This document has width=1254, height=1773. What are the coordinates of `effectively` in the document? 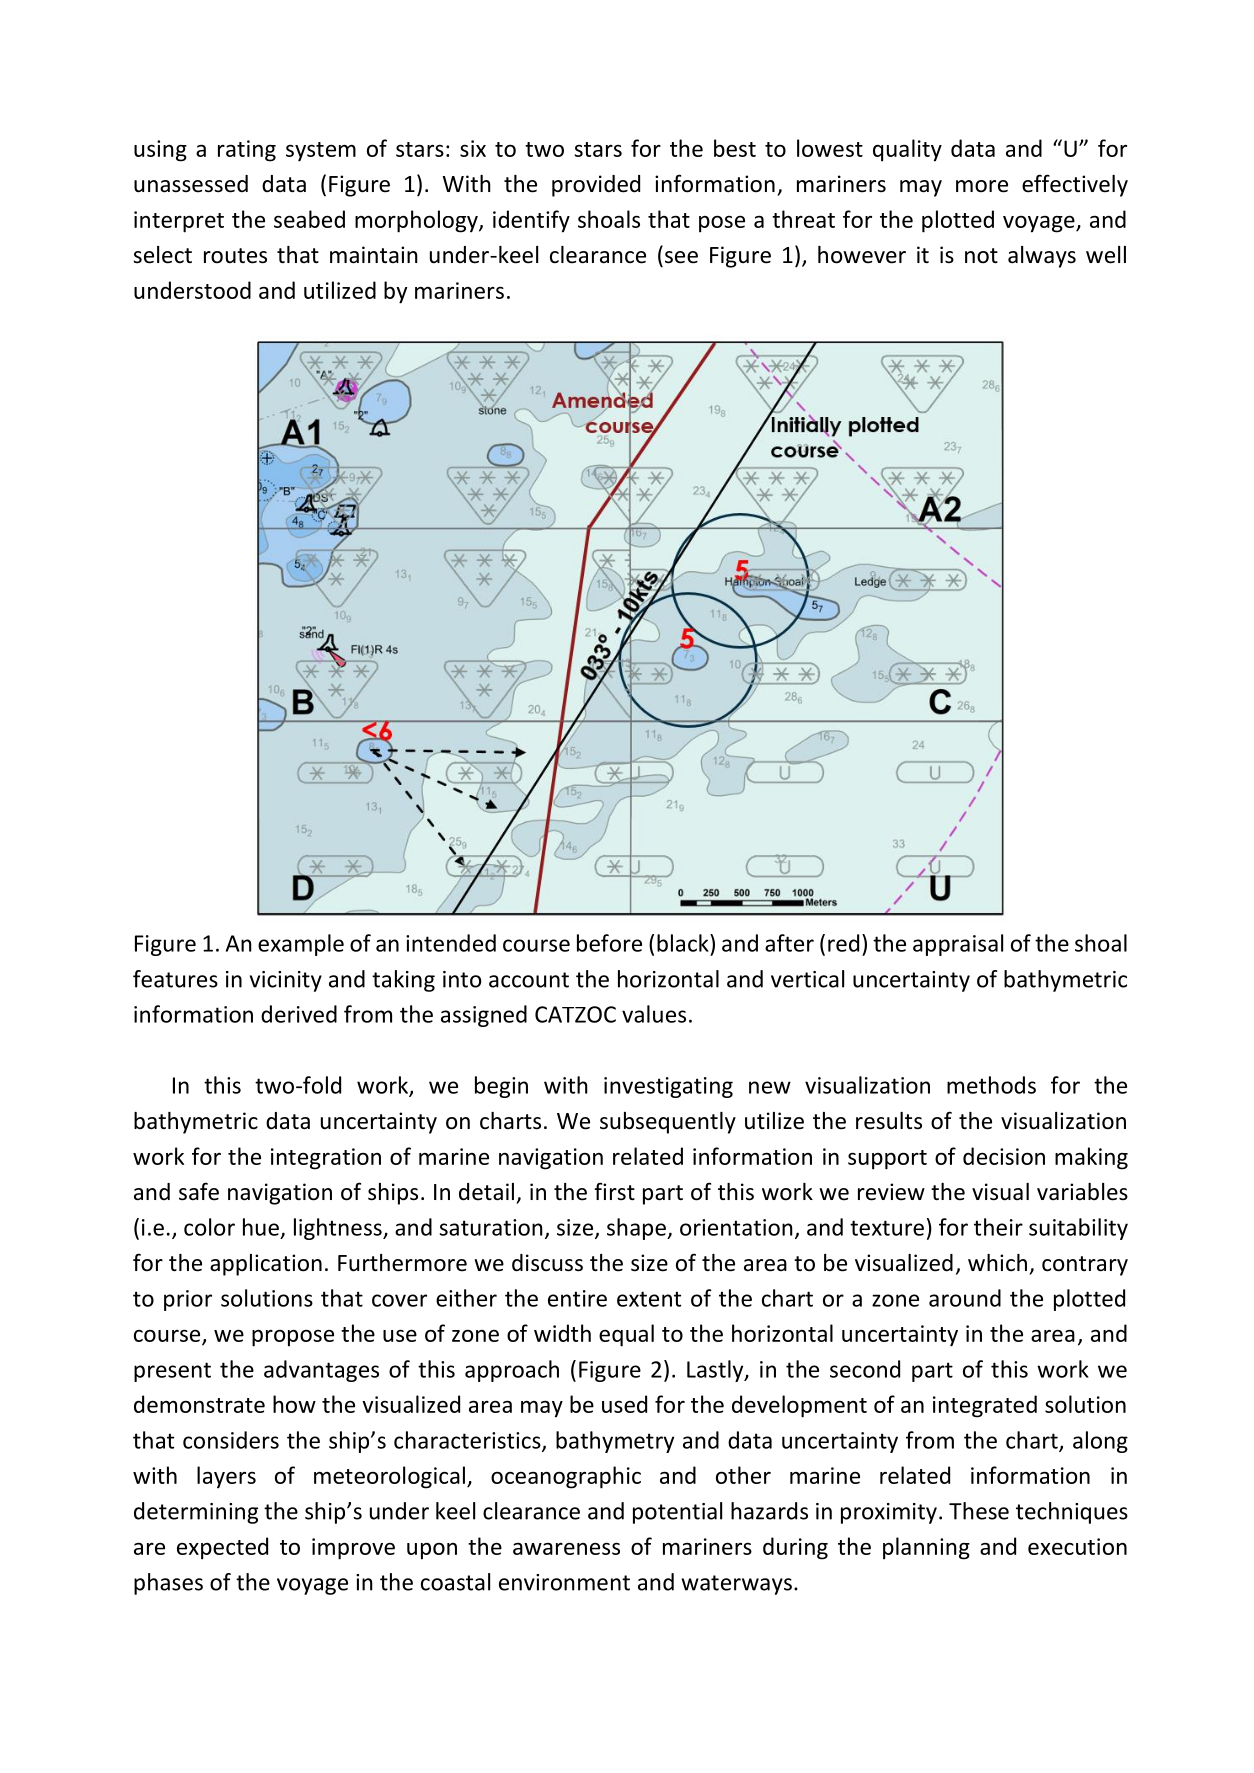 It's located at (1075, 185).
